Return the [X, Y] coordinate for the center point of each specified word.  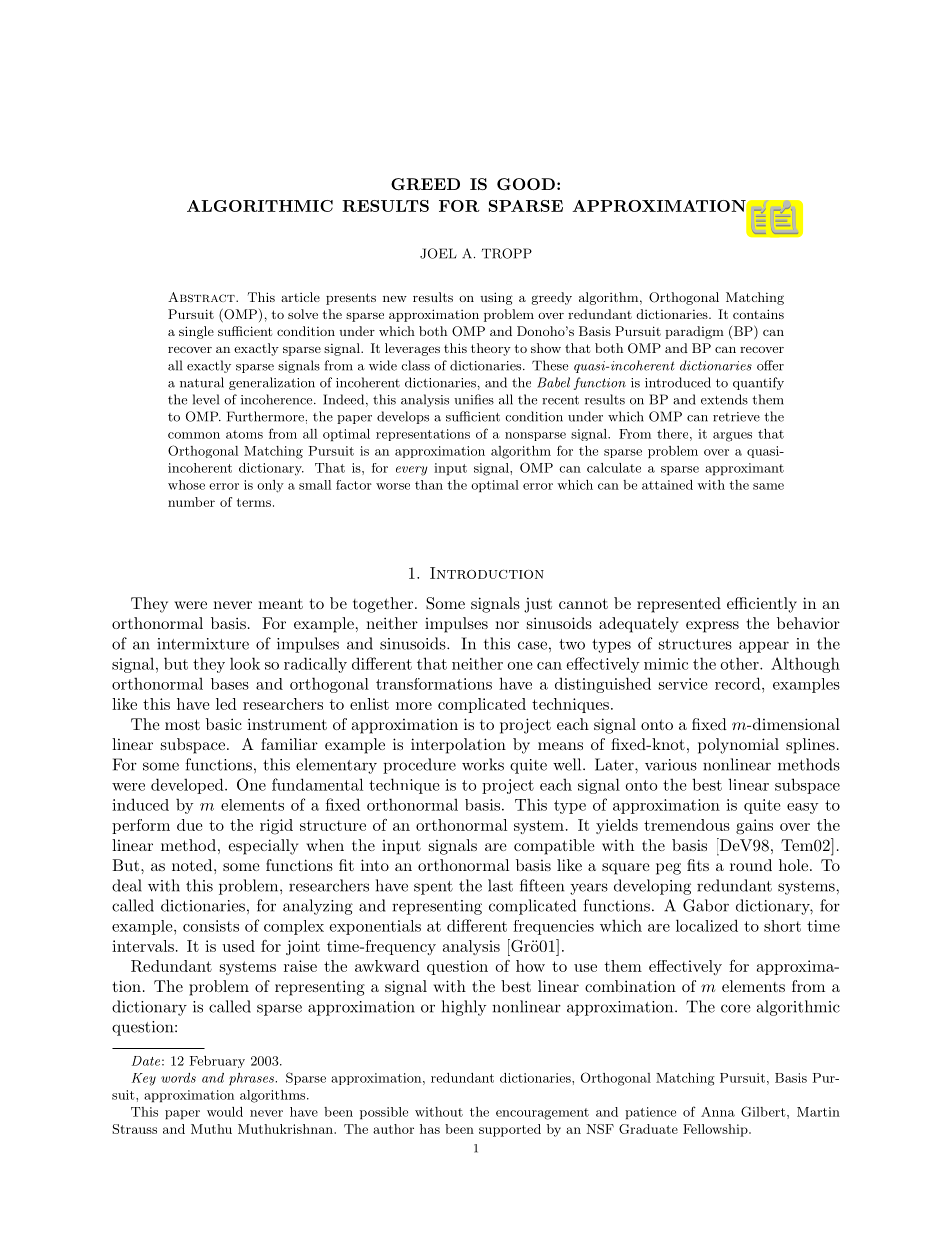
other [740, 663]
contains [758, 314]
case [532, 645]
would [225, 1112]
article [300, 297]
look [245, 663]
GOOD [526, 184]
